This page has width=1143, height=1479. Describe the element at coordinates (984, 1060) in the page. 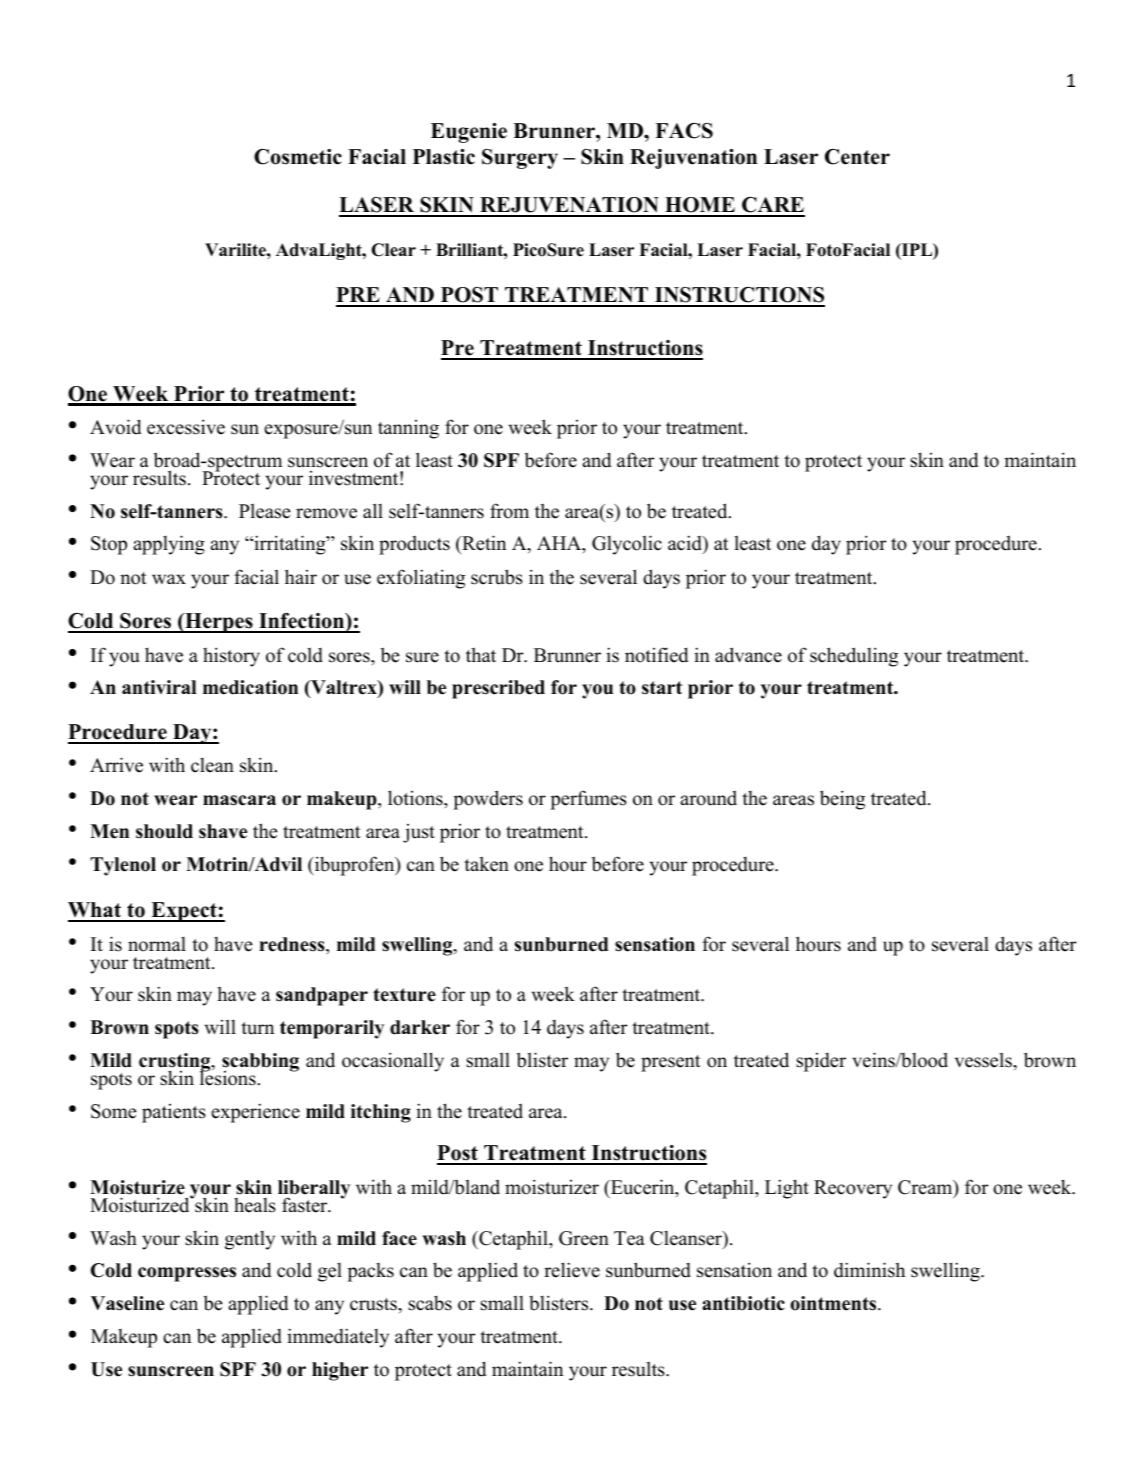

I see `vessels` at that location.
